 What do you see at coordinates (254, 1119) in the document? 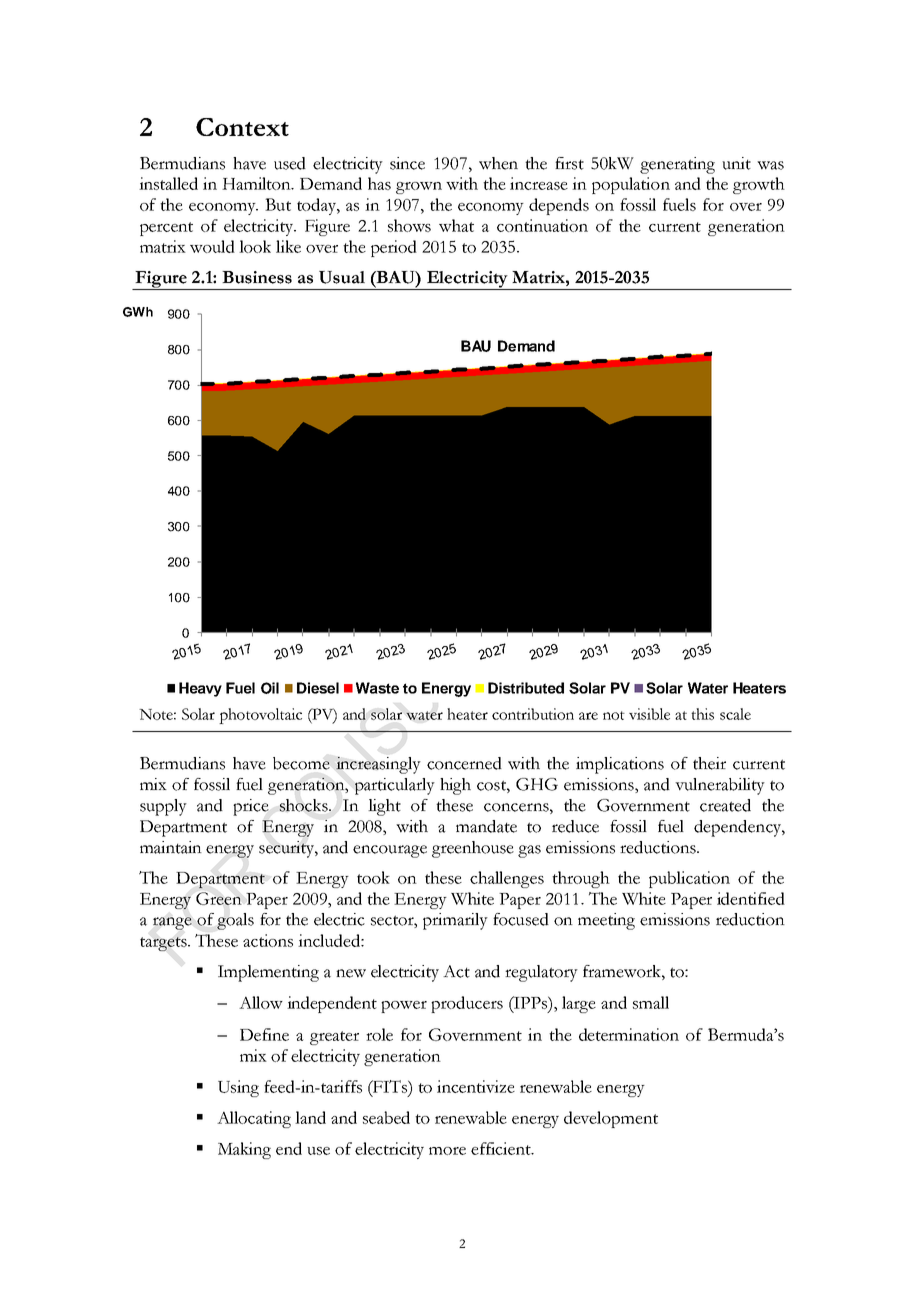
I see `Allocating` at bounding box center [254, 1119].
